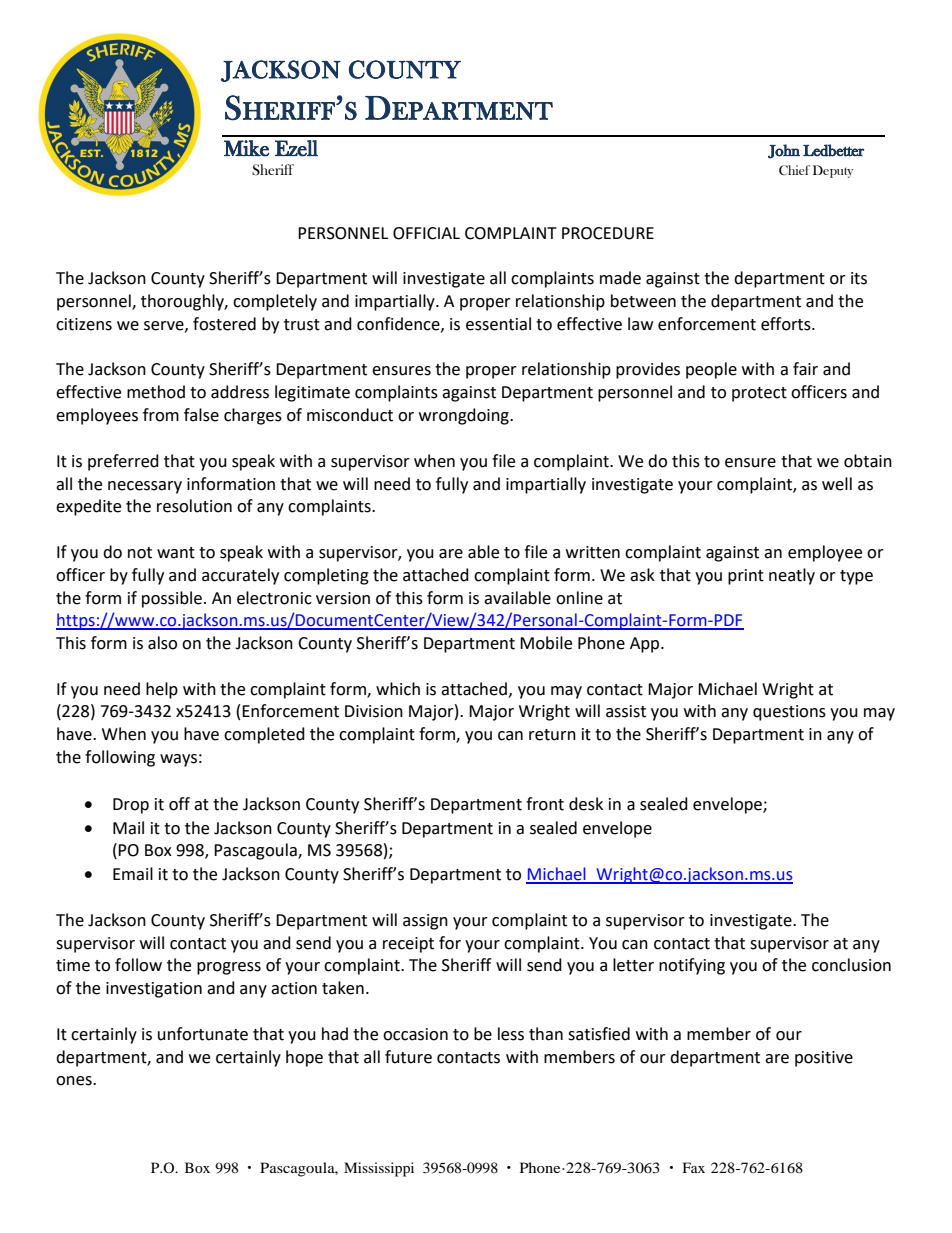 The image size is (952, 1233). I want to click on Drop, so click(131, 806).
